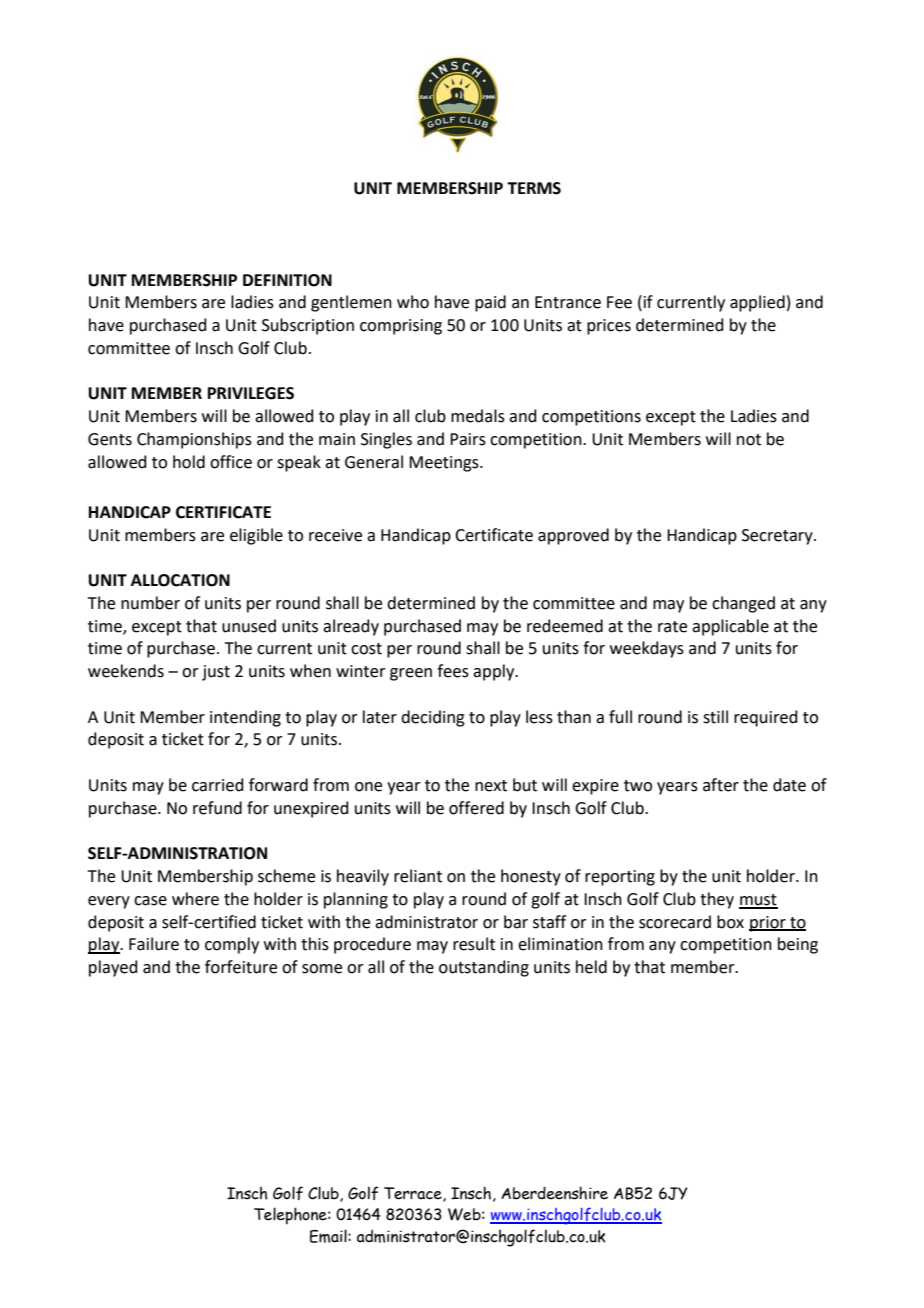 Image resolution: width=924 pixels, height=1308 pixels. What do you see at coordinates (150, 603) in the document?
I see `number` at bounding box center [150, 603].
